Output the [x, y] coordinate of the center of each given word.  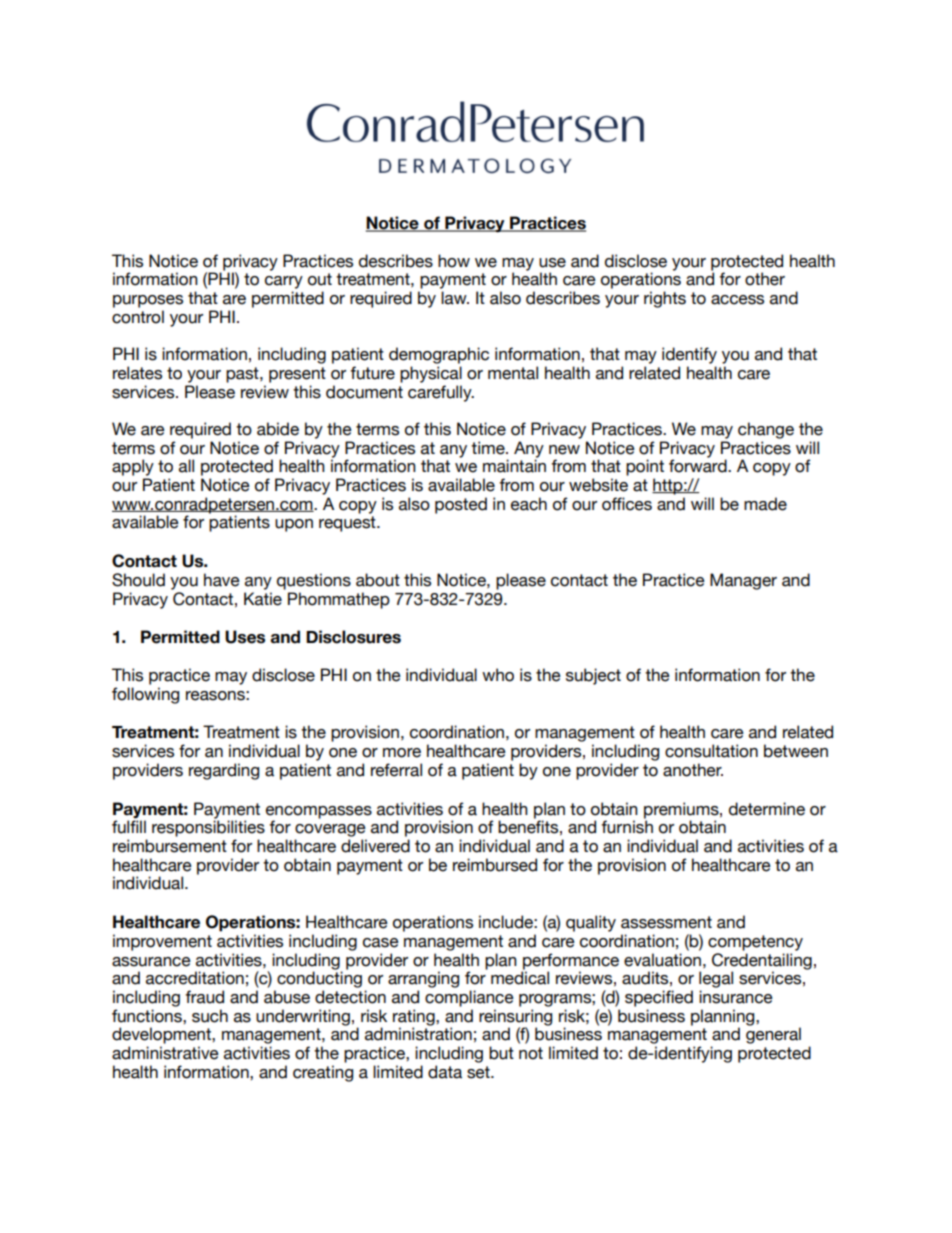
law [455, 298]
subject [593, 676]
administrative [165, 1053]
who [498, 675]
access [737, 300]
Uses [245, 637]
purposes [148, 301]
